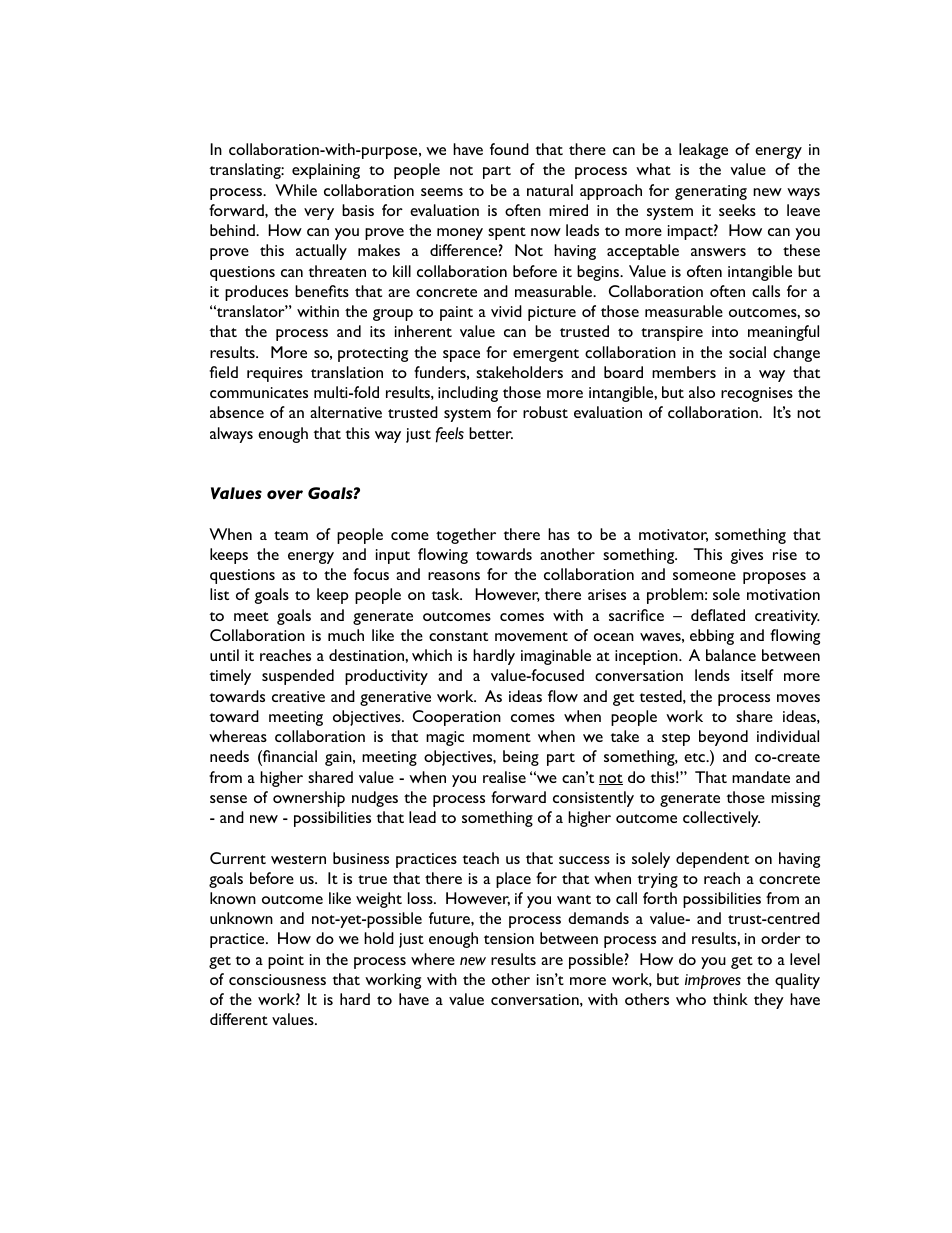 This screenshot has width=952, height=1233. I want to click on consciousness, so click(277, 979).
